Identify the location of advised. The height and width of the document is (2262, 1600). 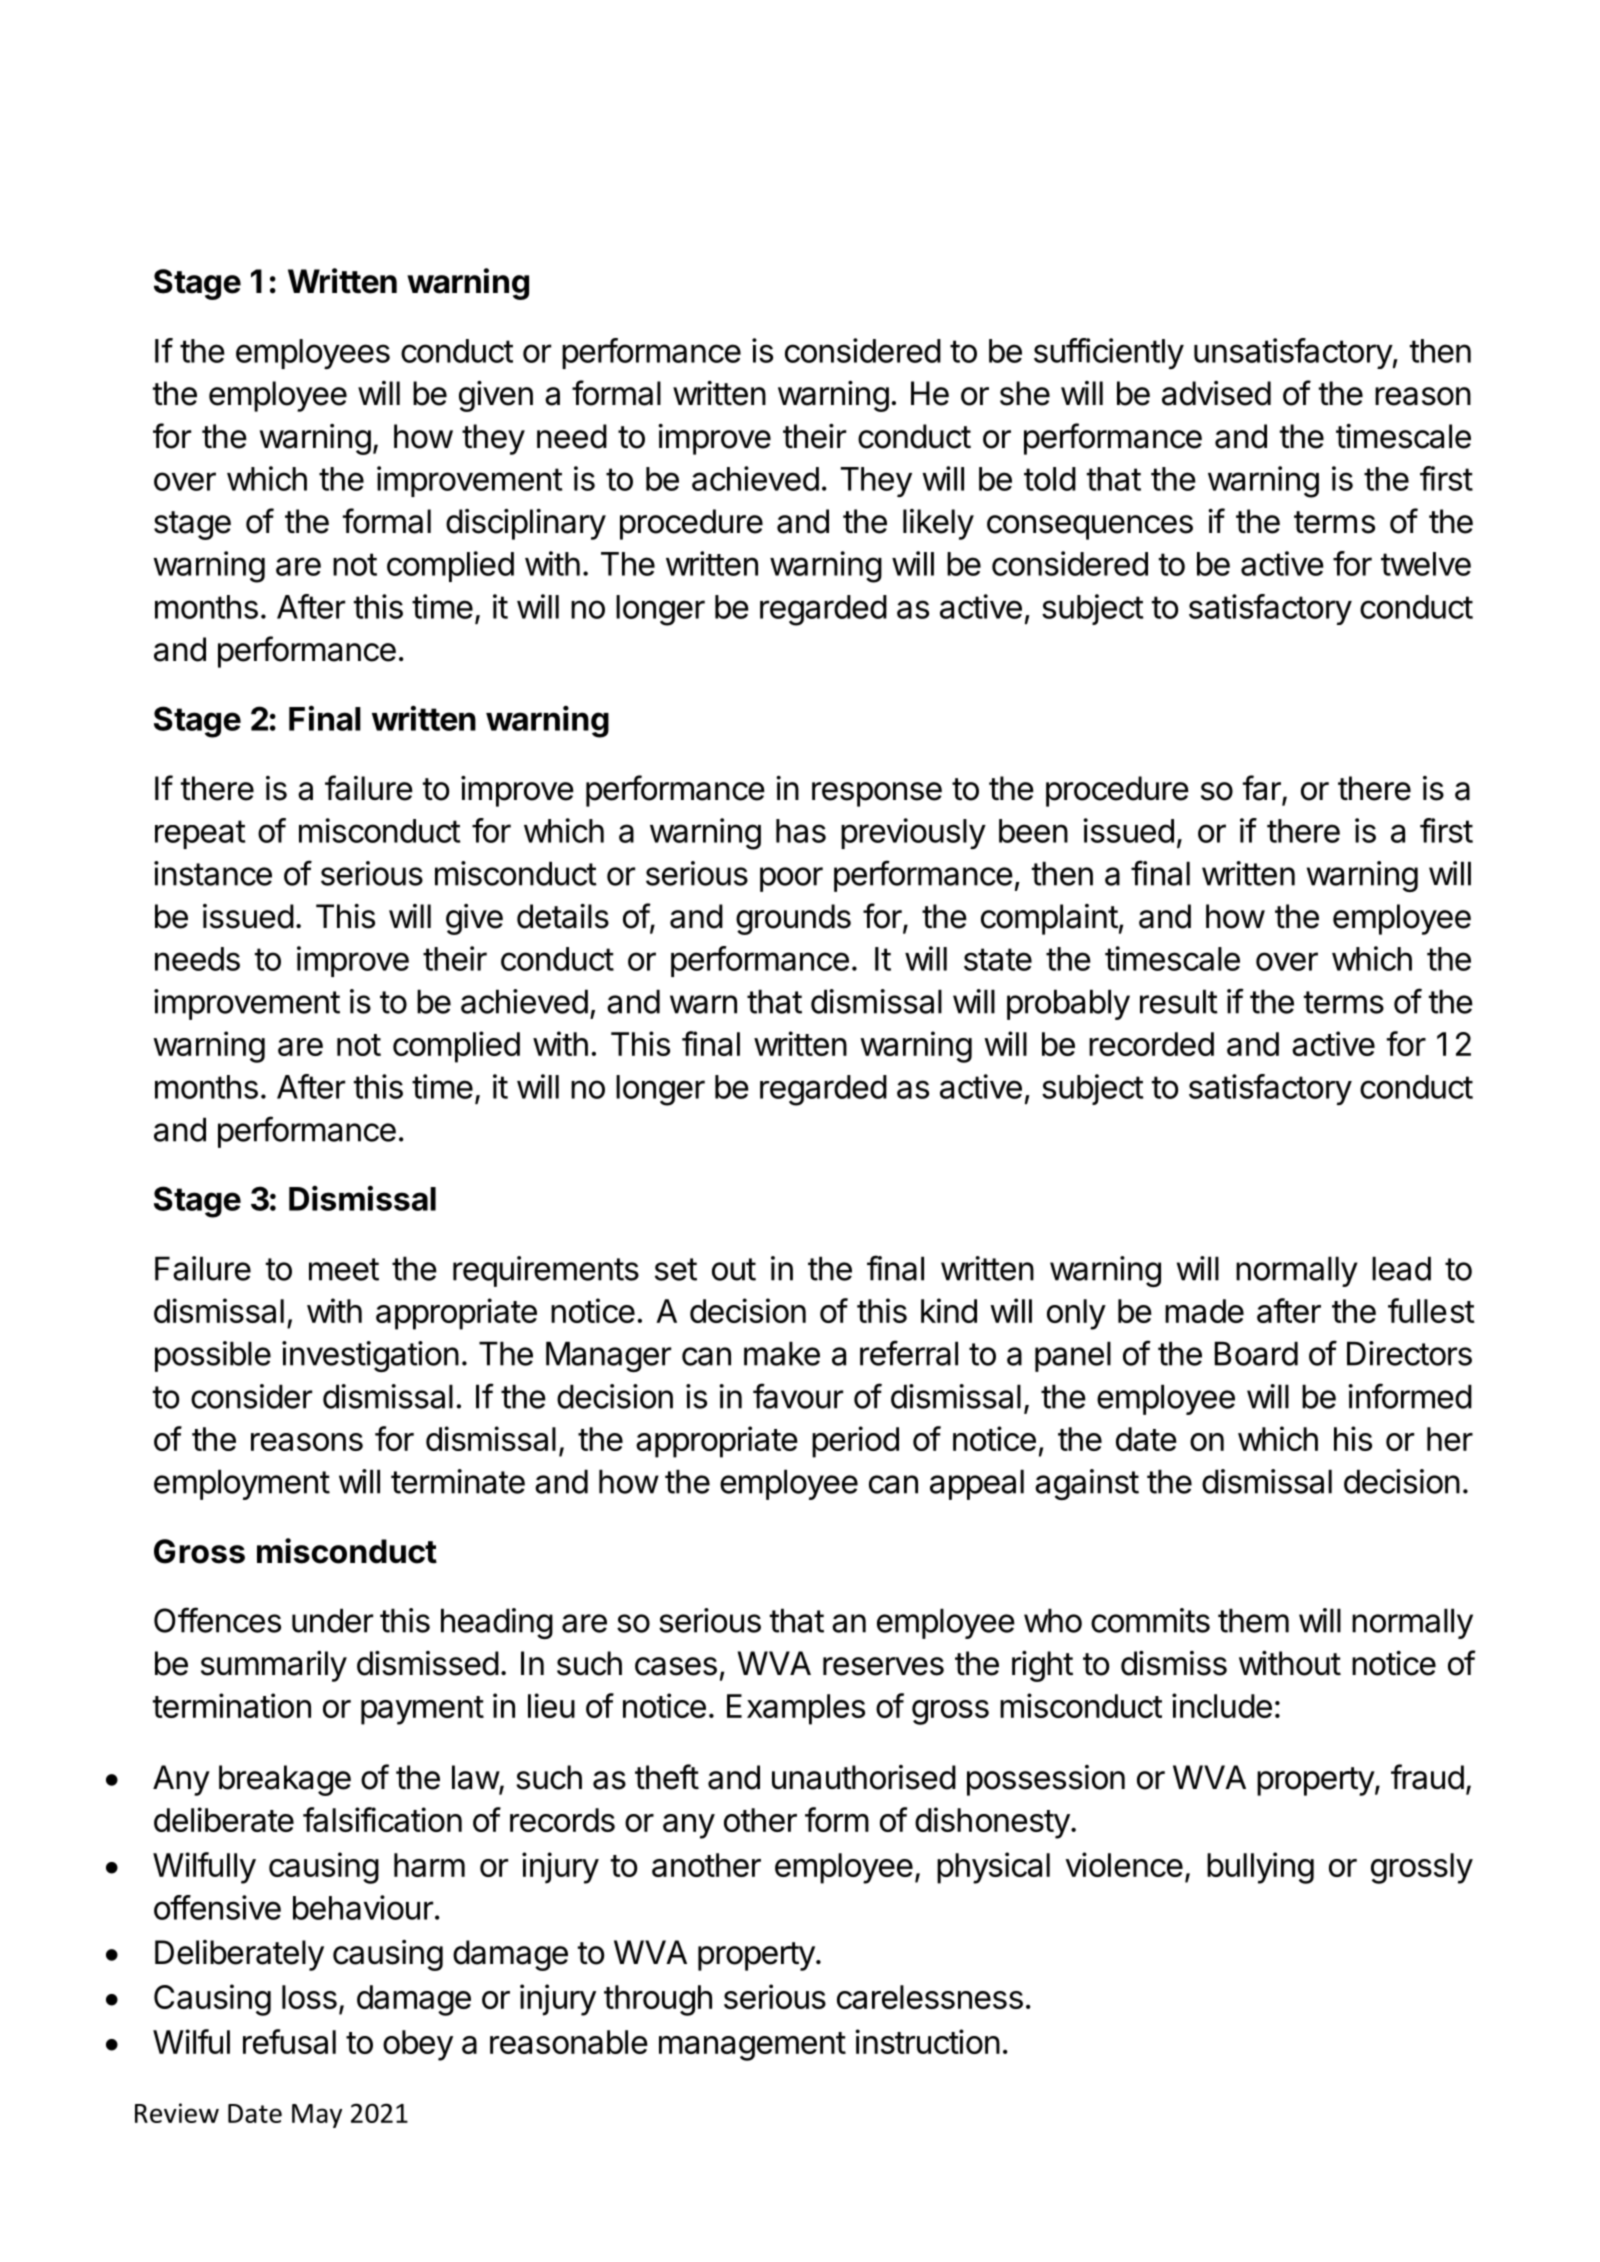
(1216, 393).
